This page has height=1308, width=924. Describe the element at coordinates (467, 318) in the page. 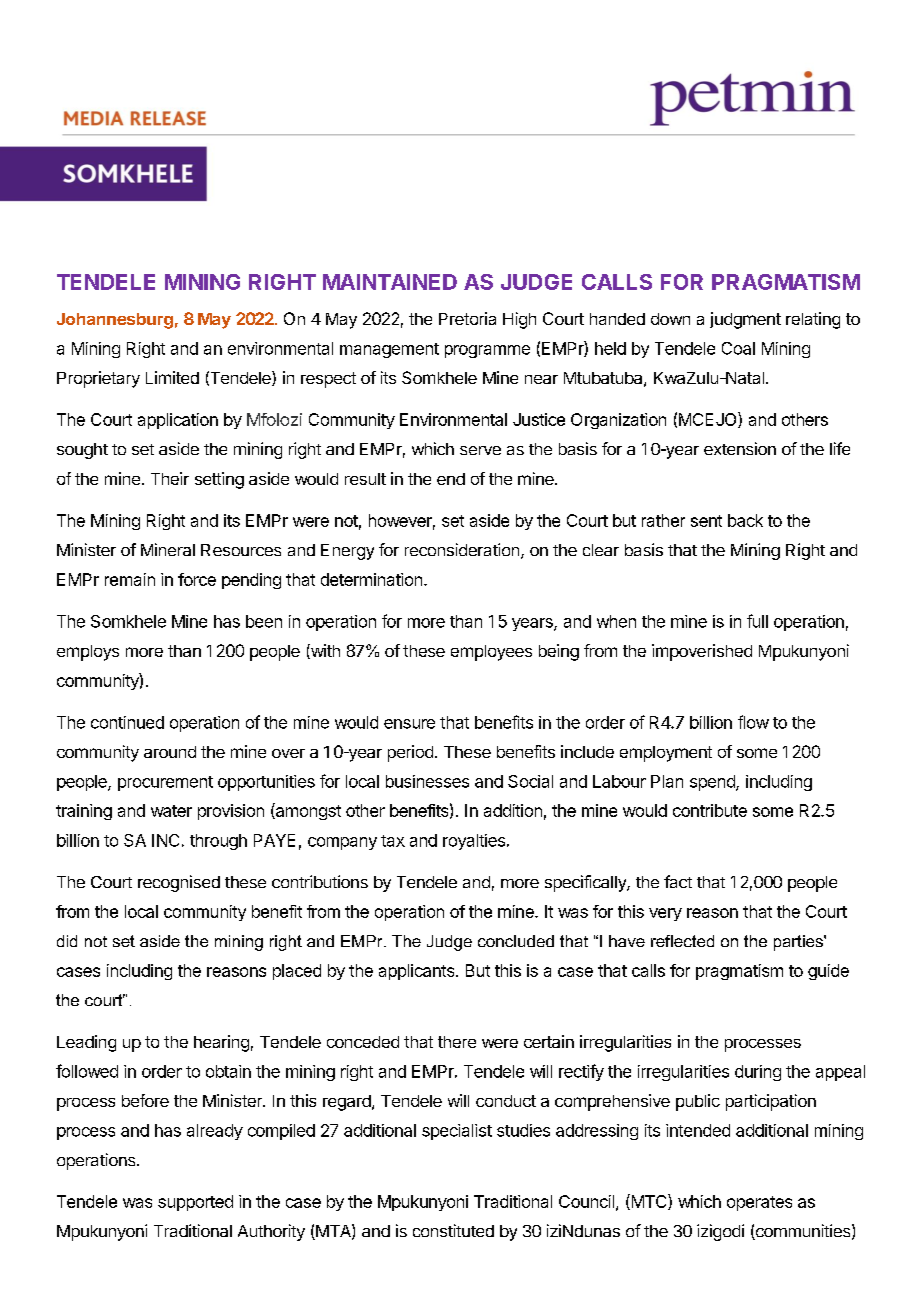

I see `Pretoria` at that location.
